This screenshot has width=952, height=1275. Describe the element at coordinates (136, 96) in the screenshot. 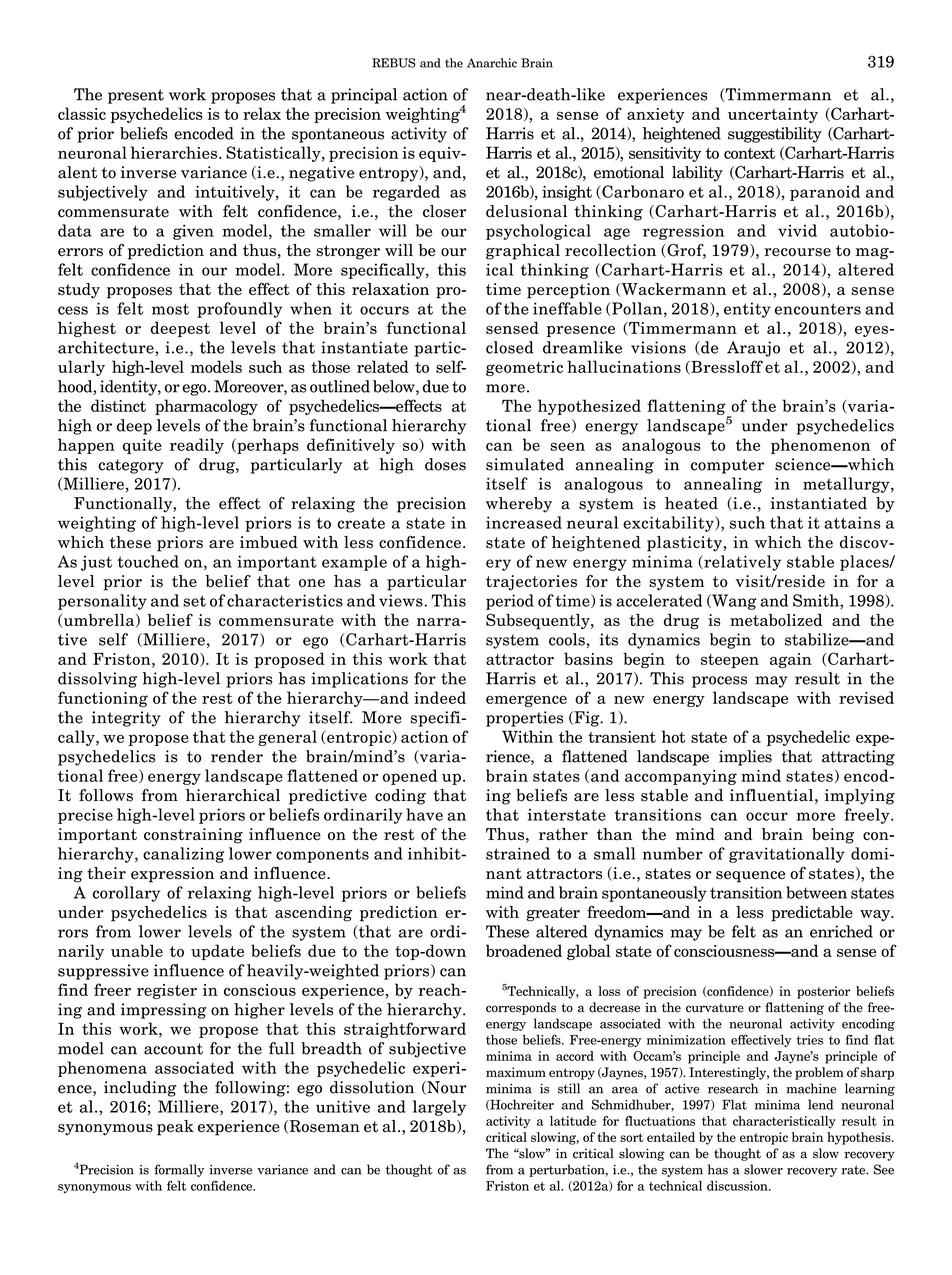

I see `present` at that location.
